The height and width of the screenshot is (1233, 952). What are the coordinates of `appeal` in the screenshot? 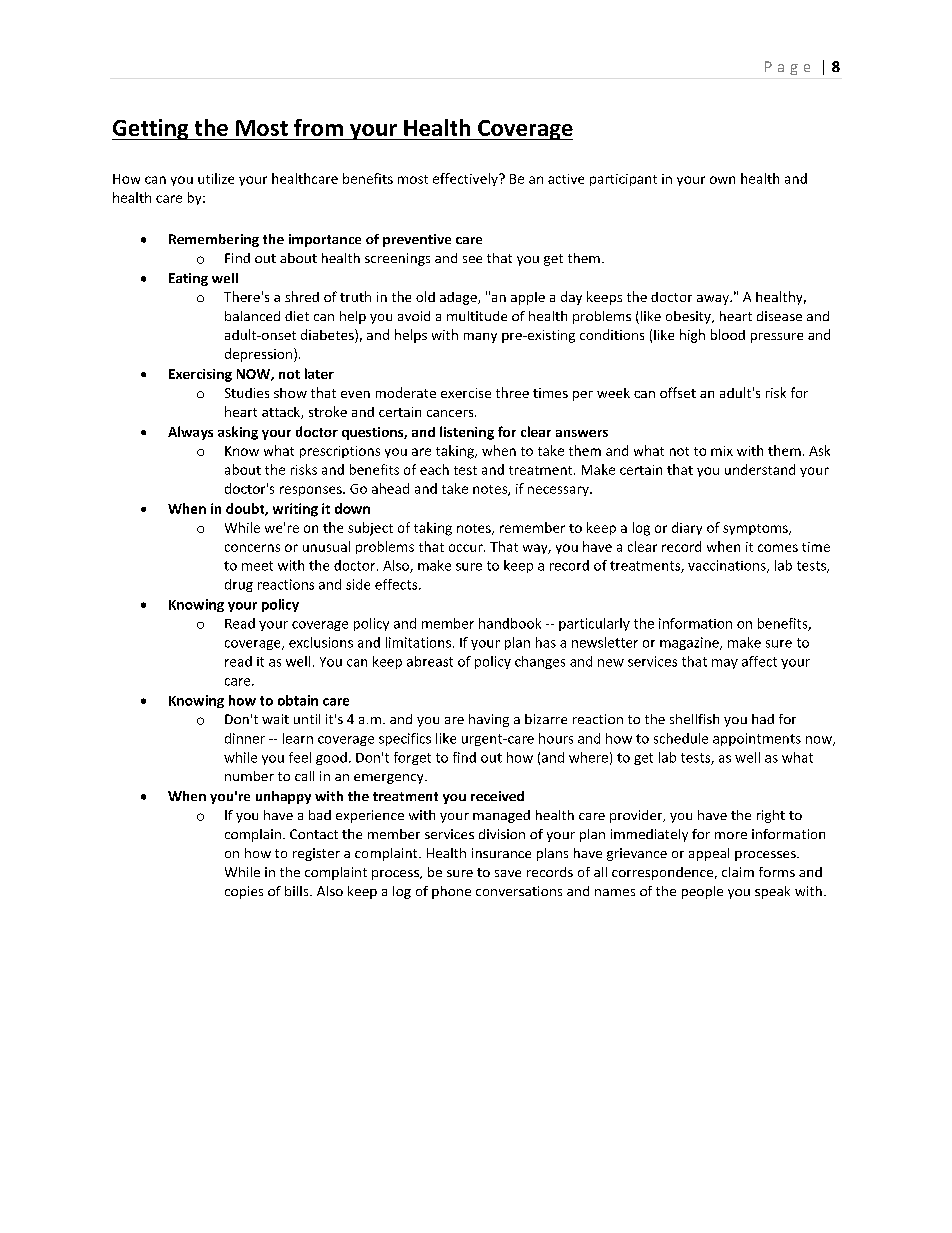 It's located at (709, 854).
